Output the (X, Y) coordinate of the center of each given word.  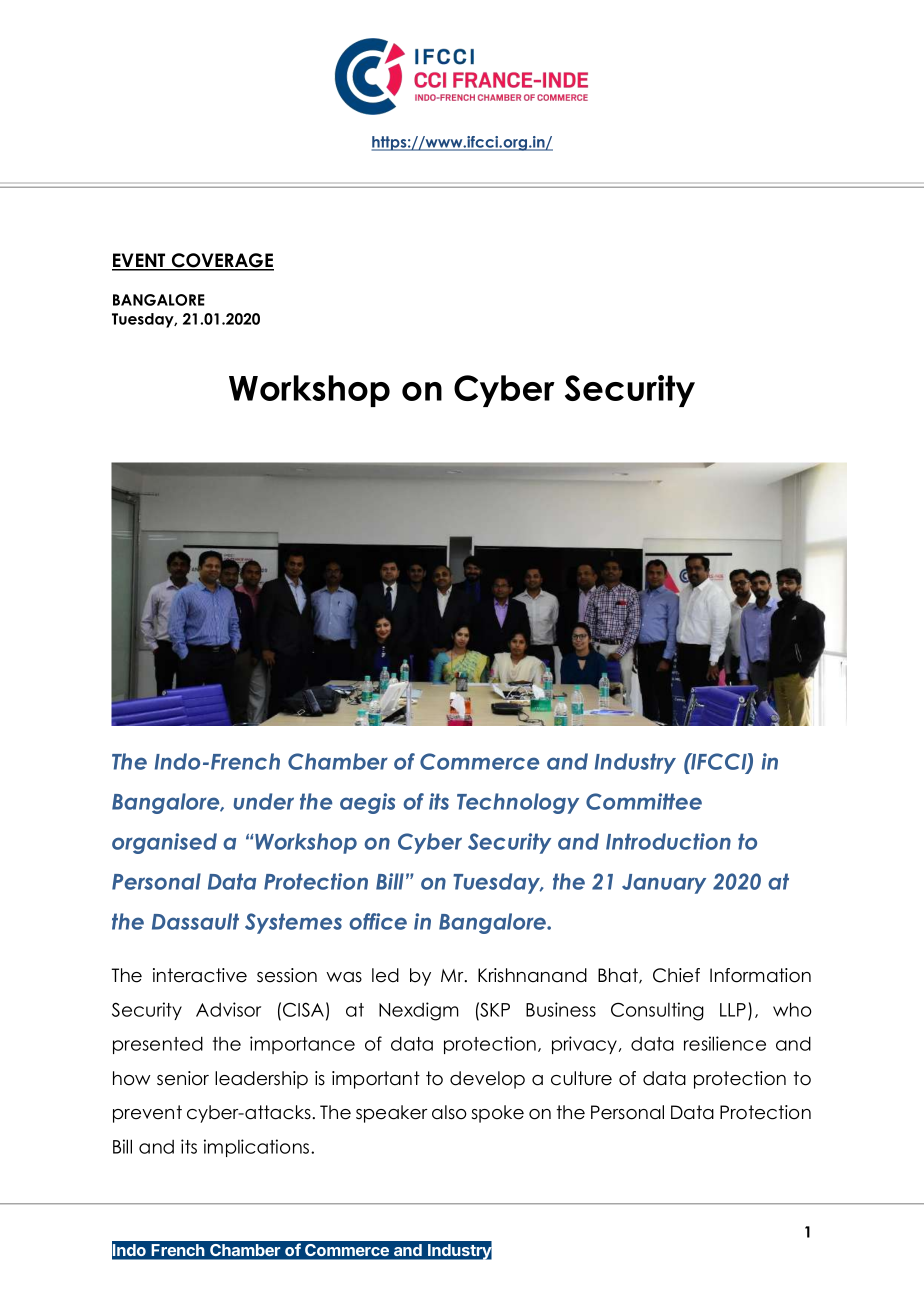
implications (258, 1148)
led (385, 975)
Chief (676, 975)
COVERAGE (221, 261)
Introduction (668, 841)
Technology (518, 803)
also (449, 1112)
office (378, 921)
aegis (367, 803)
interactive (200, 975)
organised (164, 843)
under (264, 801)
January (664, 884)
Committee (644, 801)
